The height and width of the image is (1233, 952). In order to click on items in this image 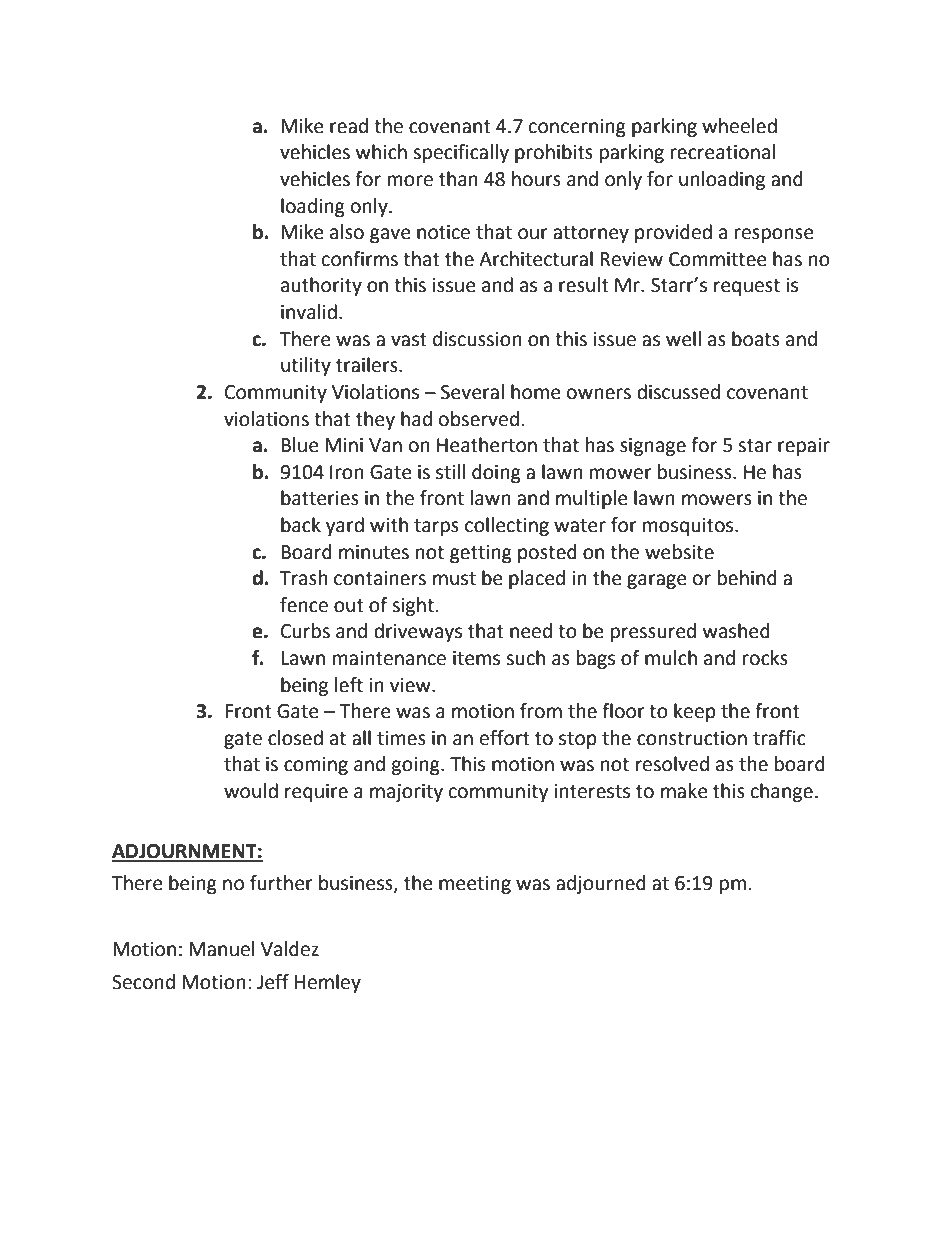, I will do `click(476, 658)`.
